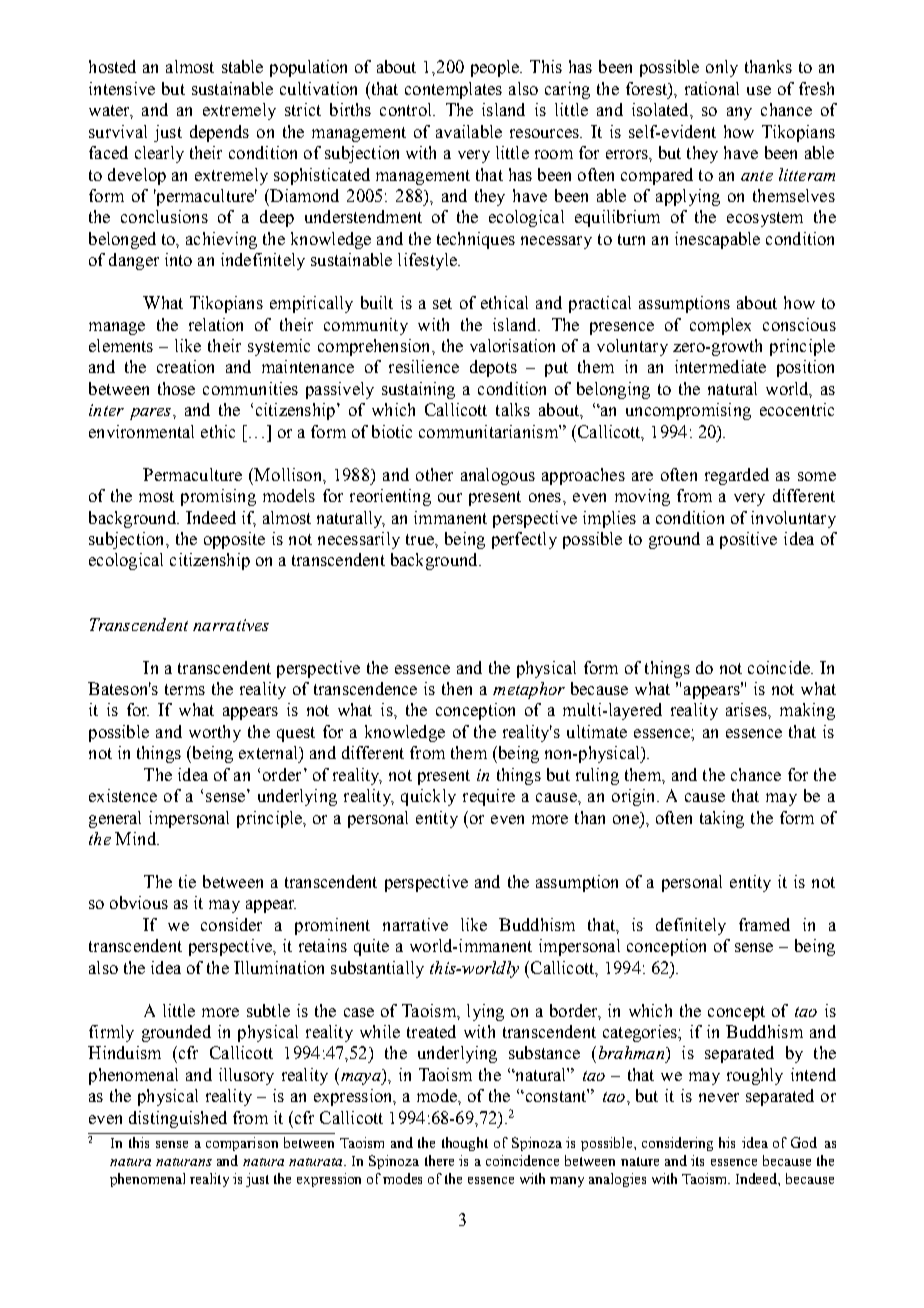  I want to click on taking, so click(722, 819).
